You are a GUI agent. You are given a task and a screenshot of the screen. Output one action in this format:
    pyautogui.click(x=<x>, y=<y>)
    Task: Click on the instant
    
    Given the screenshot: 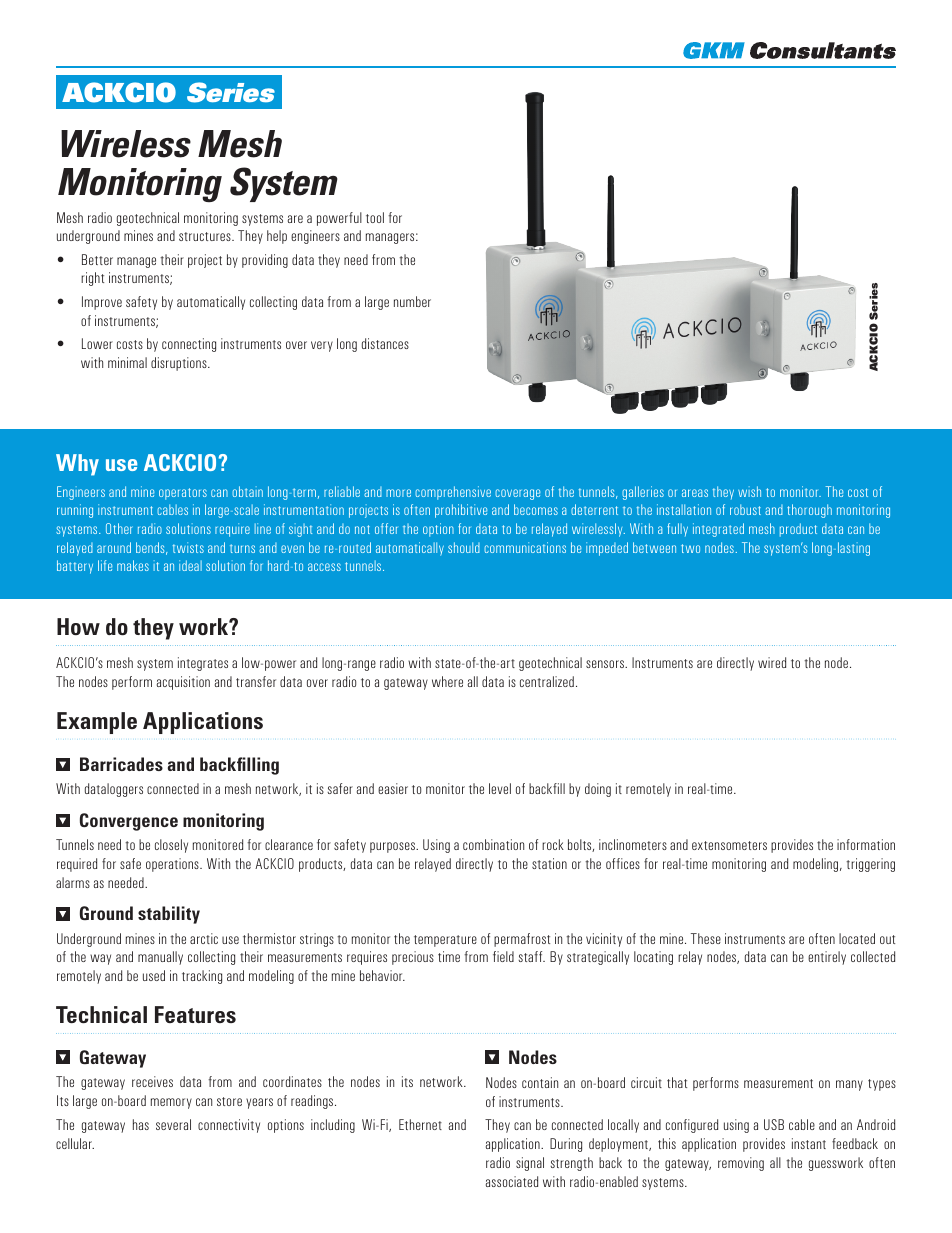 What is the action you would take?
    pyautogui.click(x=809, y=1143)
